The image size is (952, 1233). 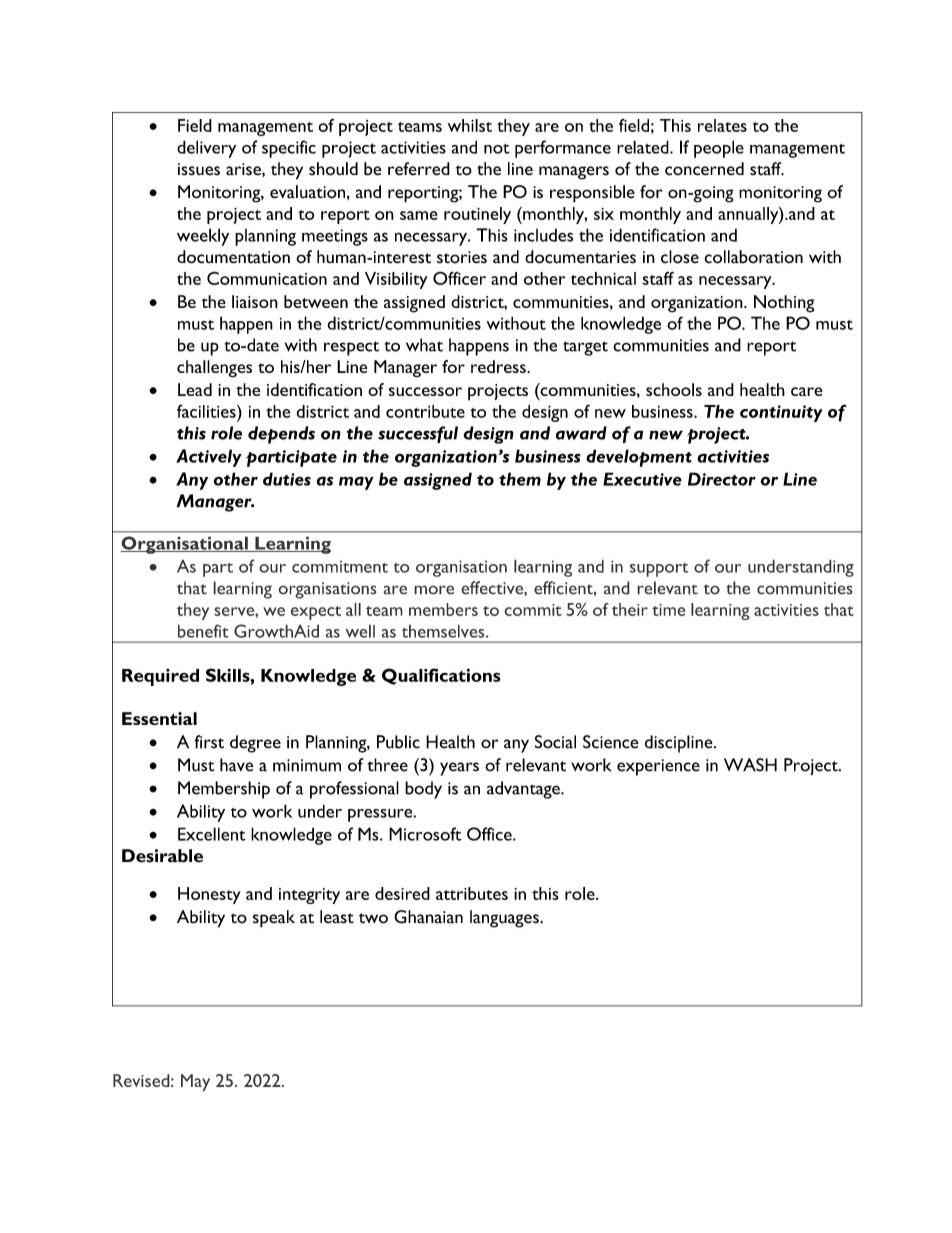 What do you see at coordinates (287, 479) in the page?
I see `duties` at bounding box center [287, 479].
